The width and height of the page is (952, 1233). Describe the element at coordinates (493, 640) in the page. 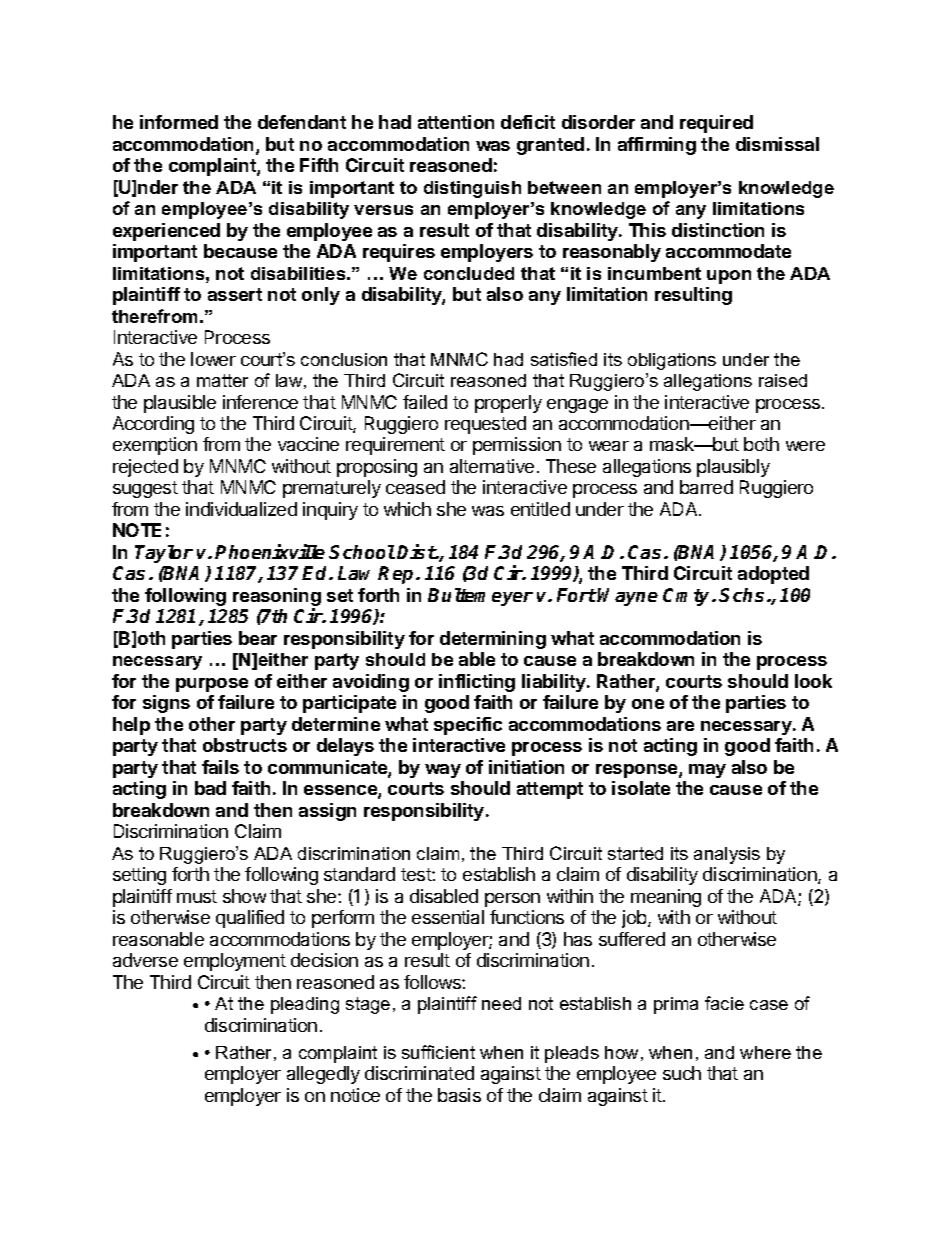

I see `determining` at that location.
